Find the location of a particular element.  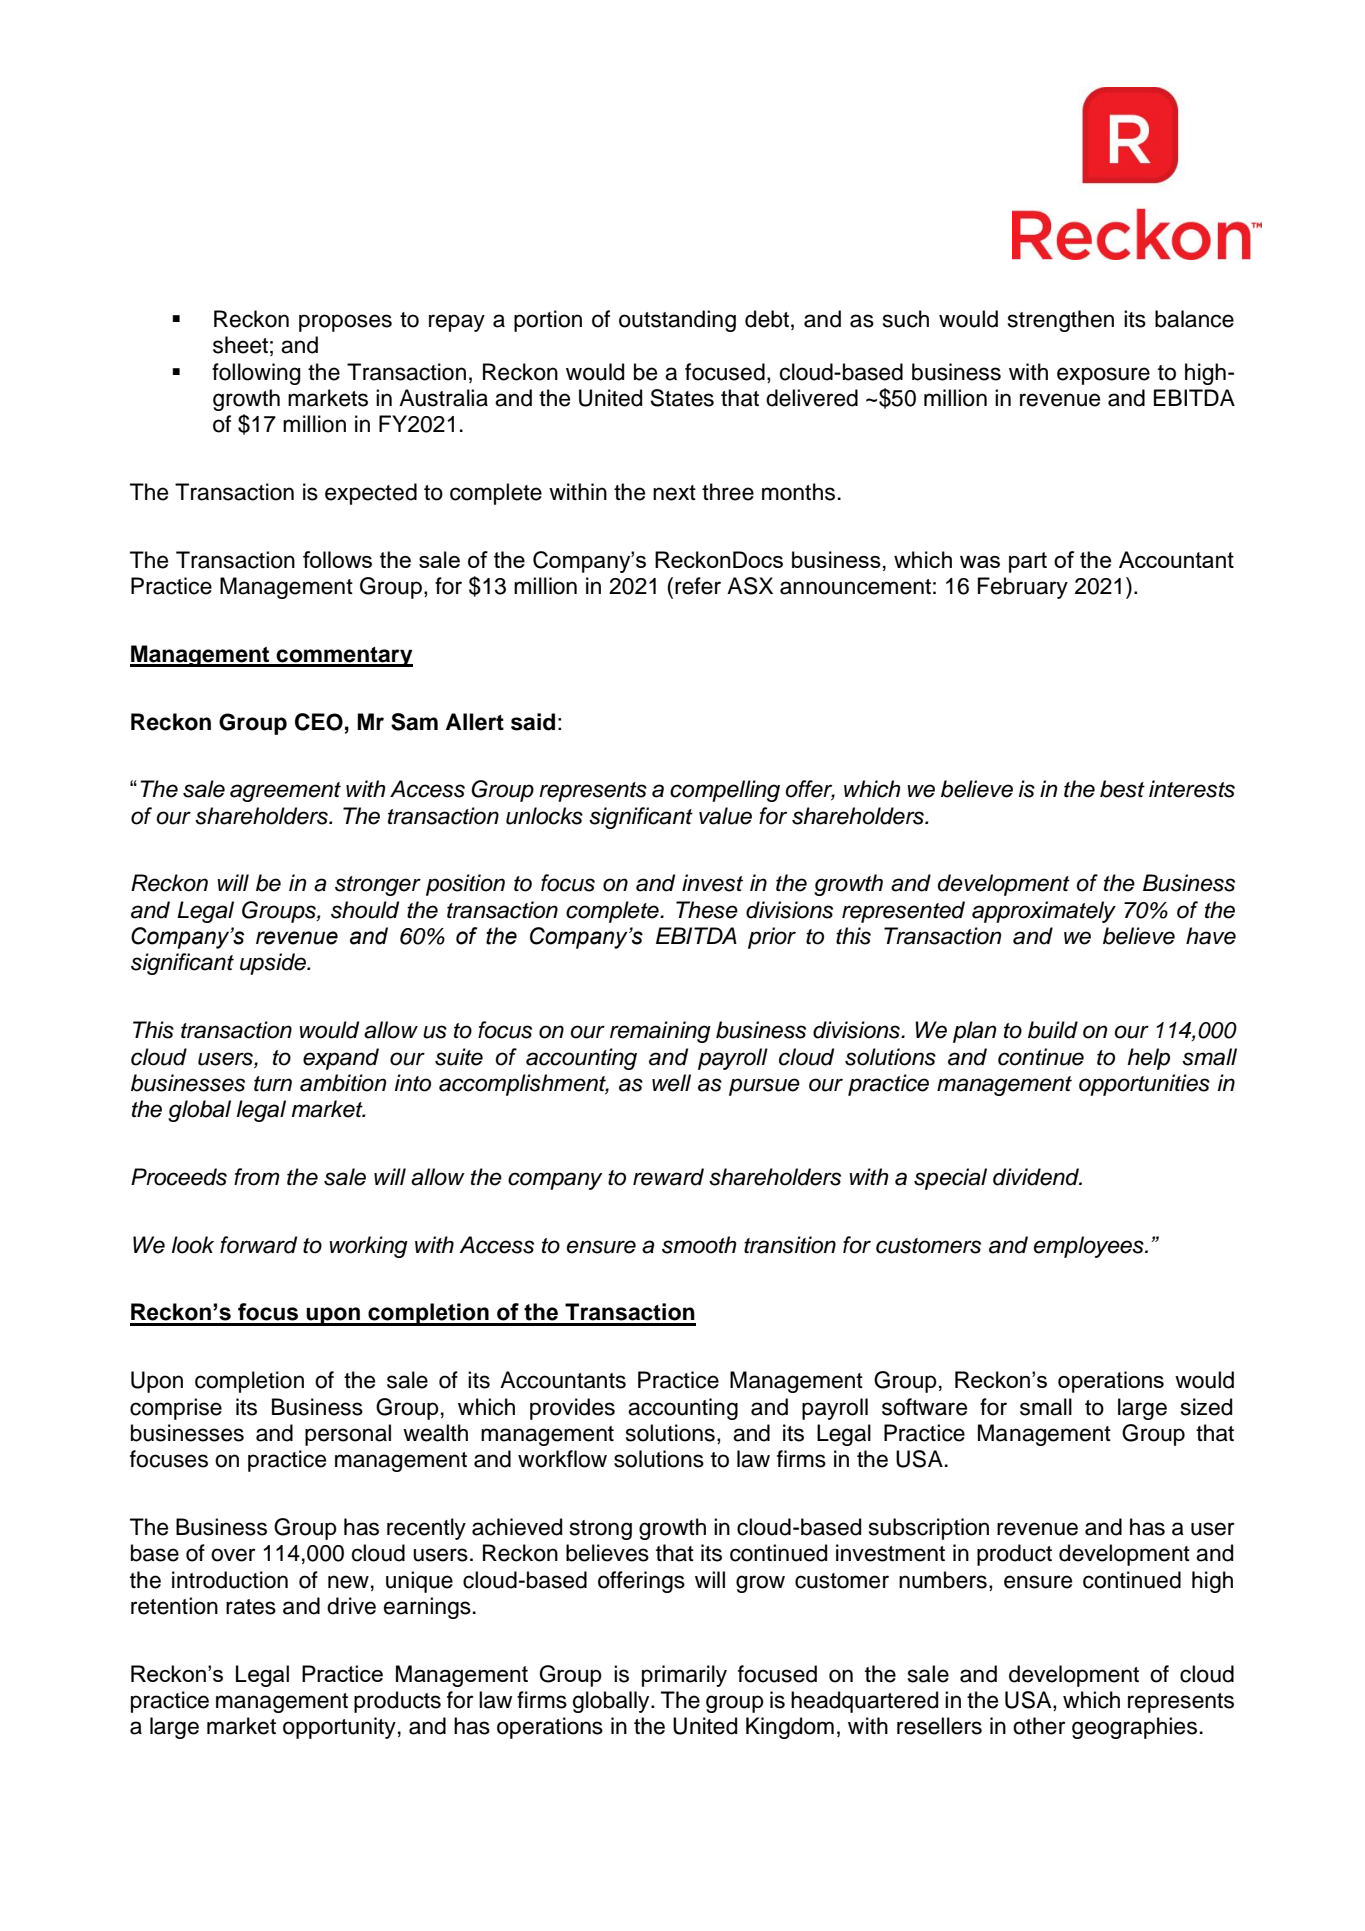

best is located at coordinates (1122, 789).
